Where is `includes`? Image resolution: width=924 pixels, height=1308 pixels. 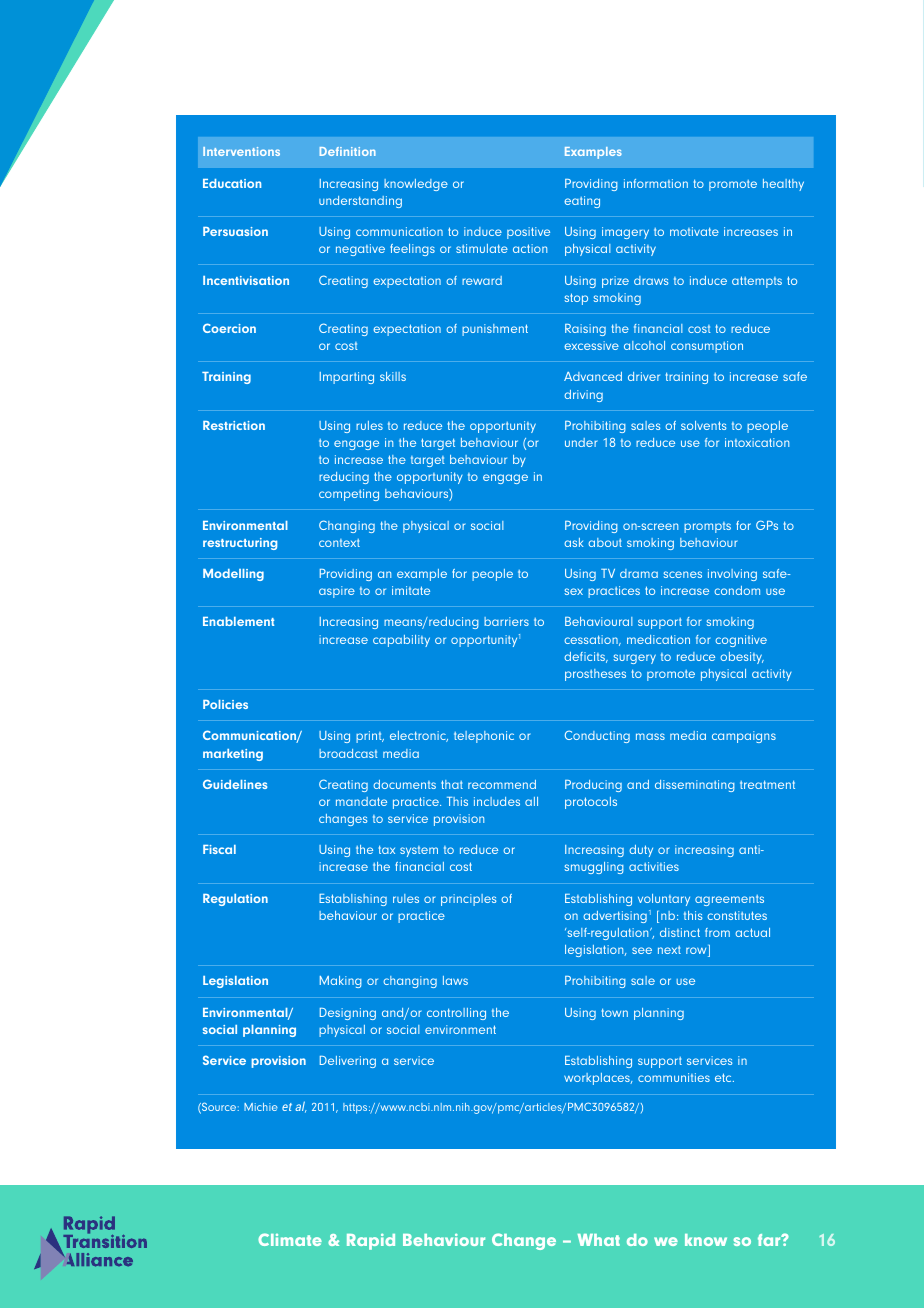 includes is located at coordinates (497, 801).
